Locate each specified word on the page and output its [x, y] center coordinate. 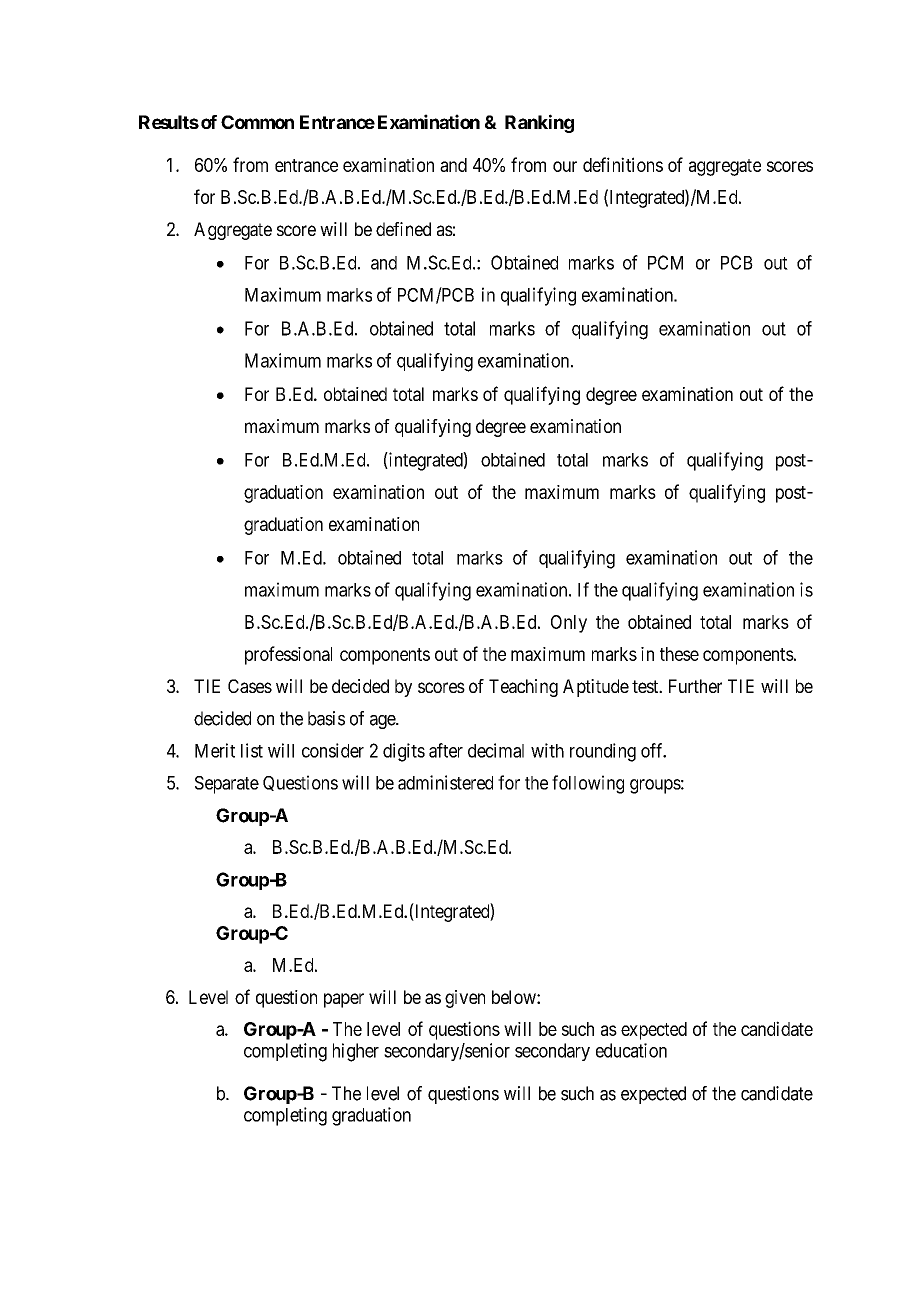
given [465, 999]
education [631, 1050]
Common [257, 122]
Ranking [539, 123]
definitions [623, 164]
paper [344, 1000]
